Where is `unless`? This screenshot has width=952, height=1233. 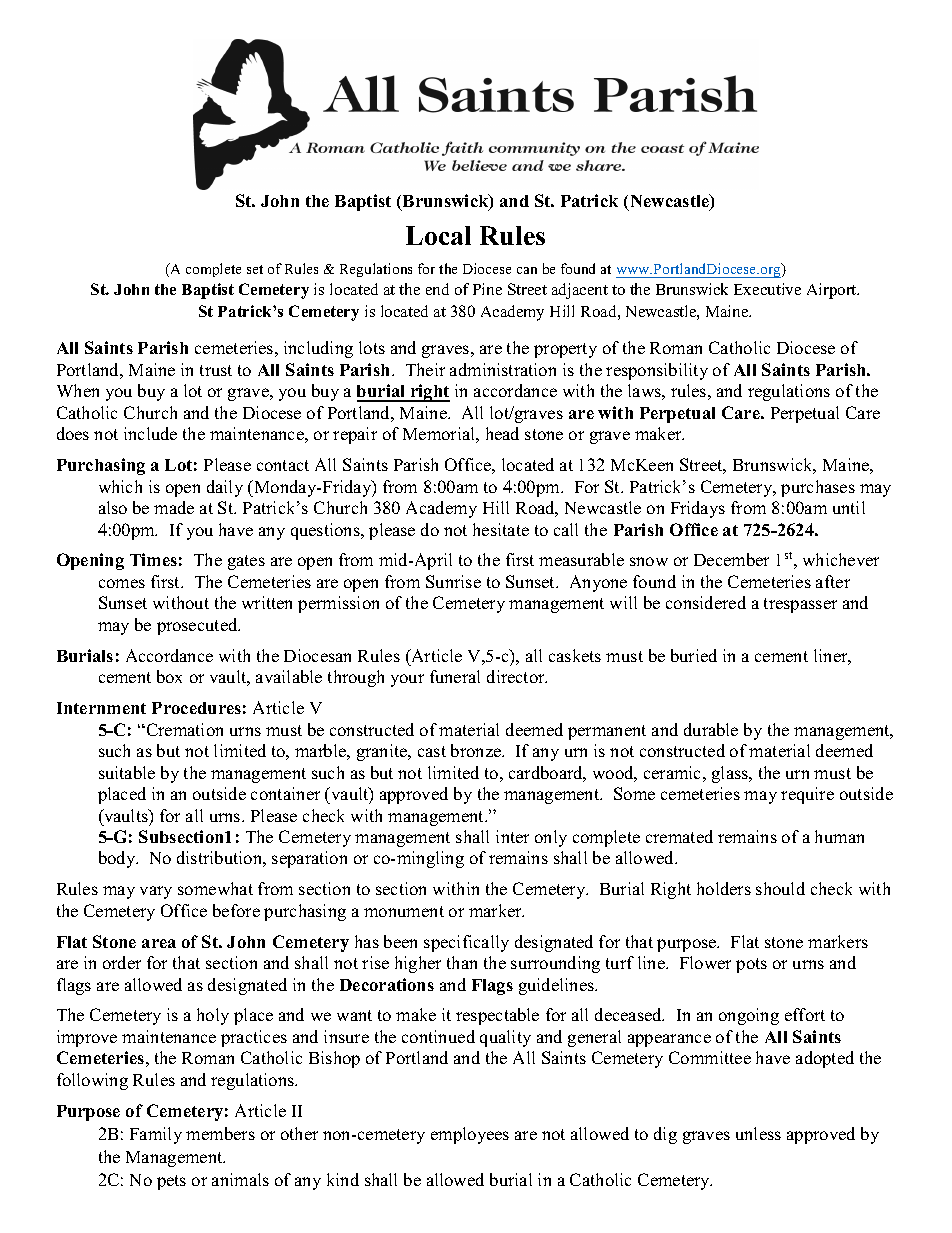 unless is located at coordinates (758, 1133).
